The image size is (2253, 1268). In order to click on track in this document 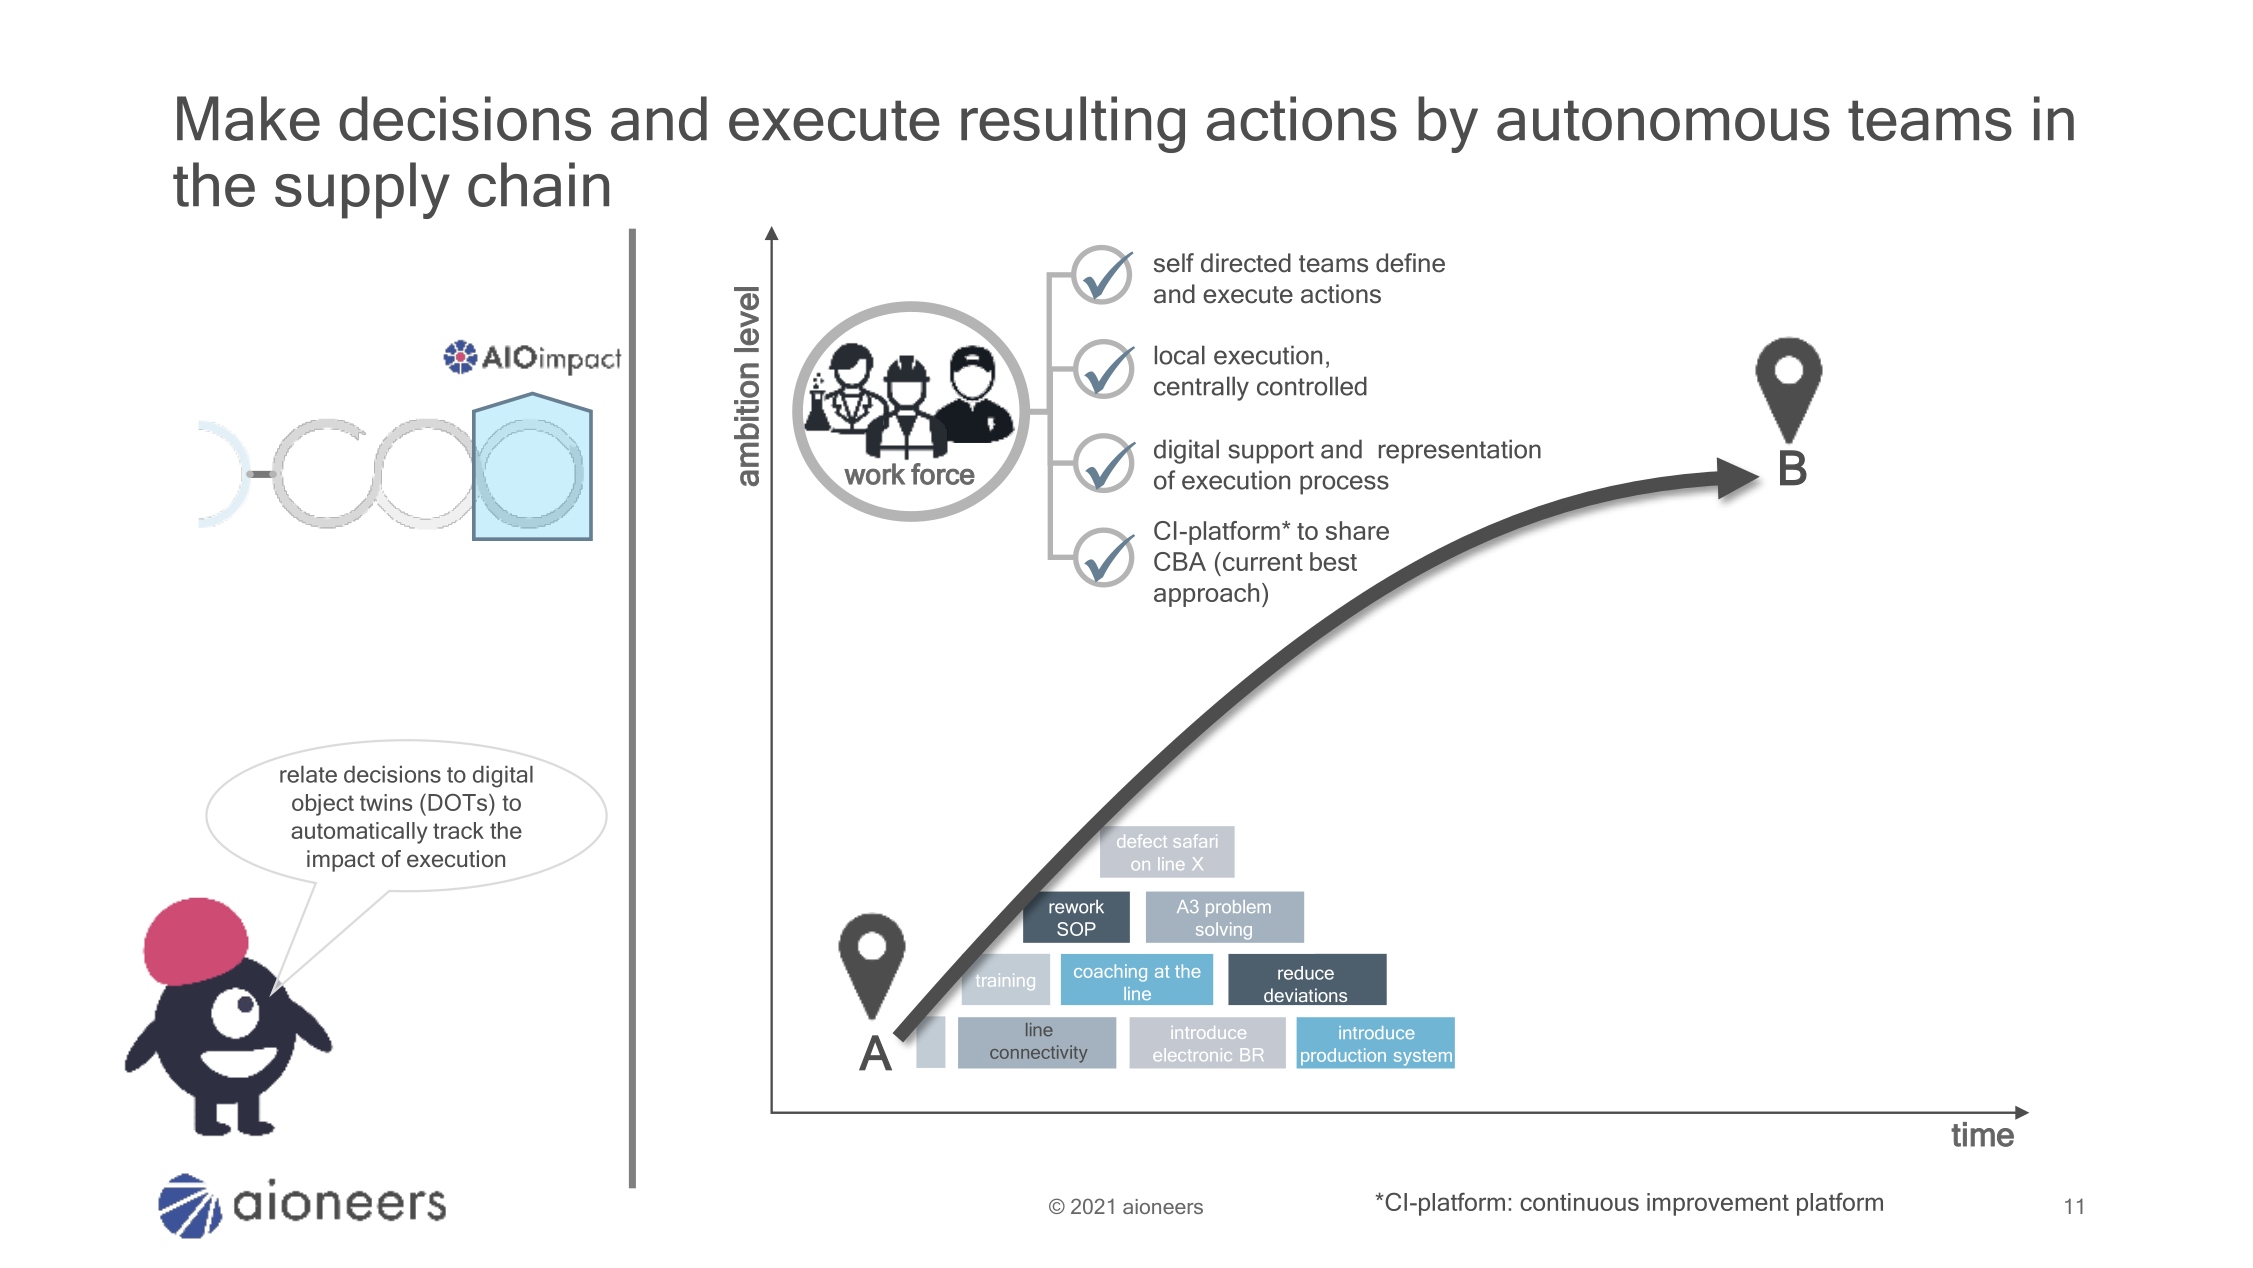, I will do `click(458, 830)`.
